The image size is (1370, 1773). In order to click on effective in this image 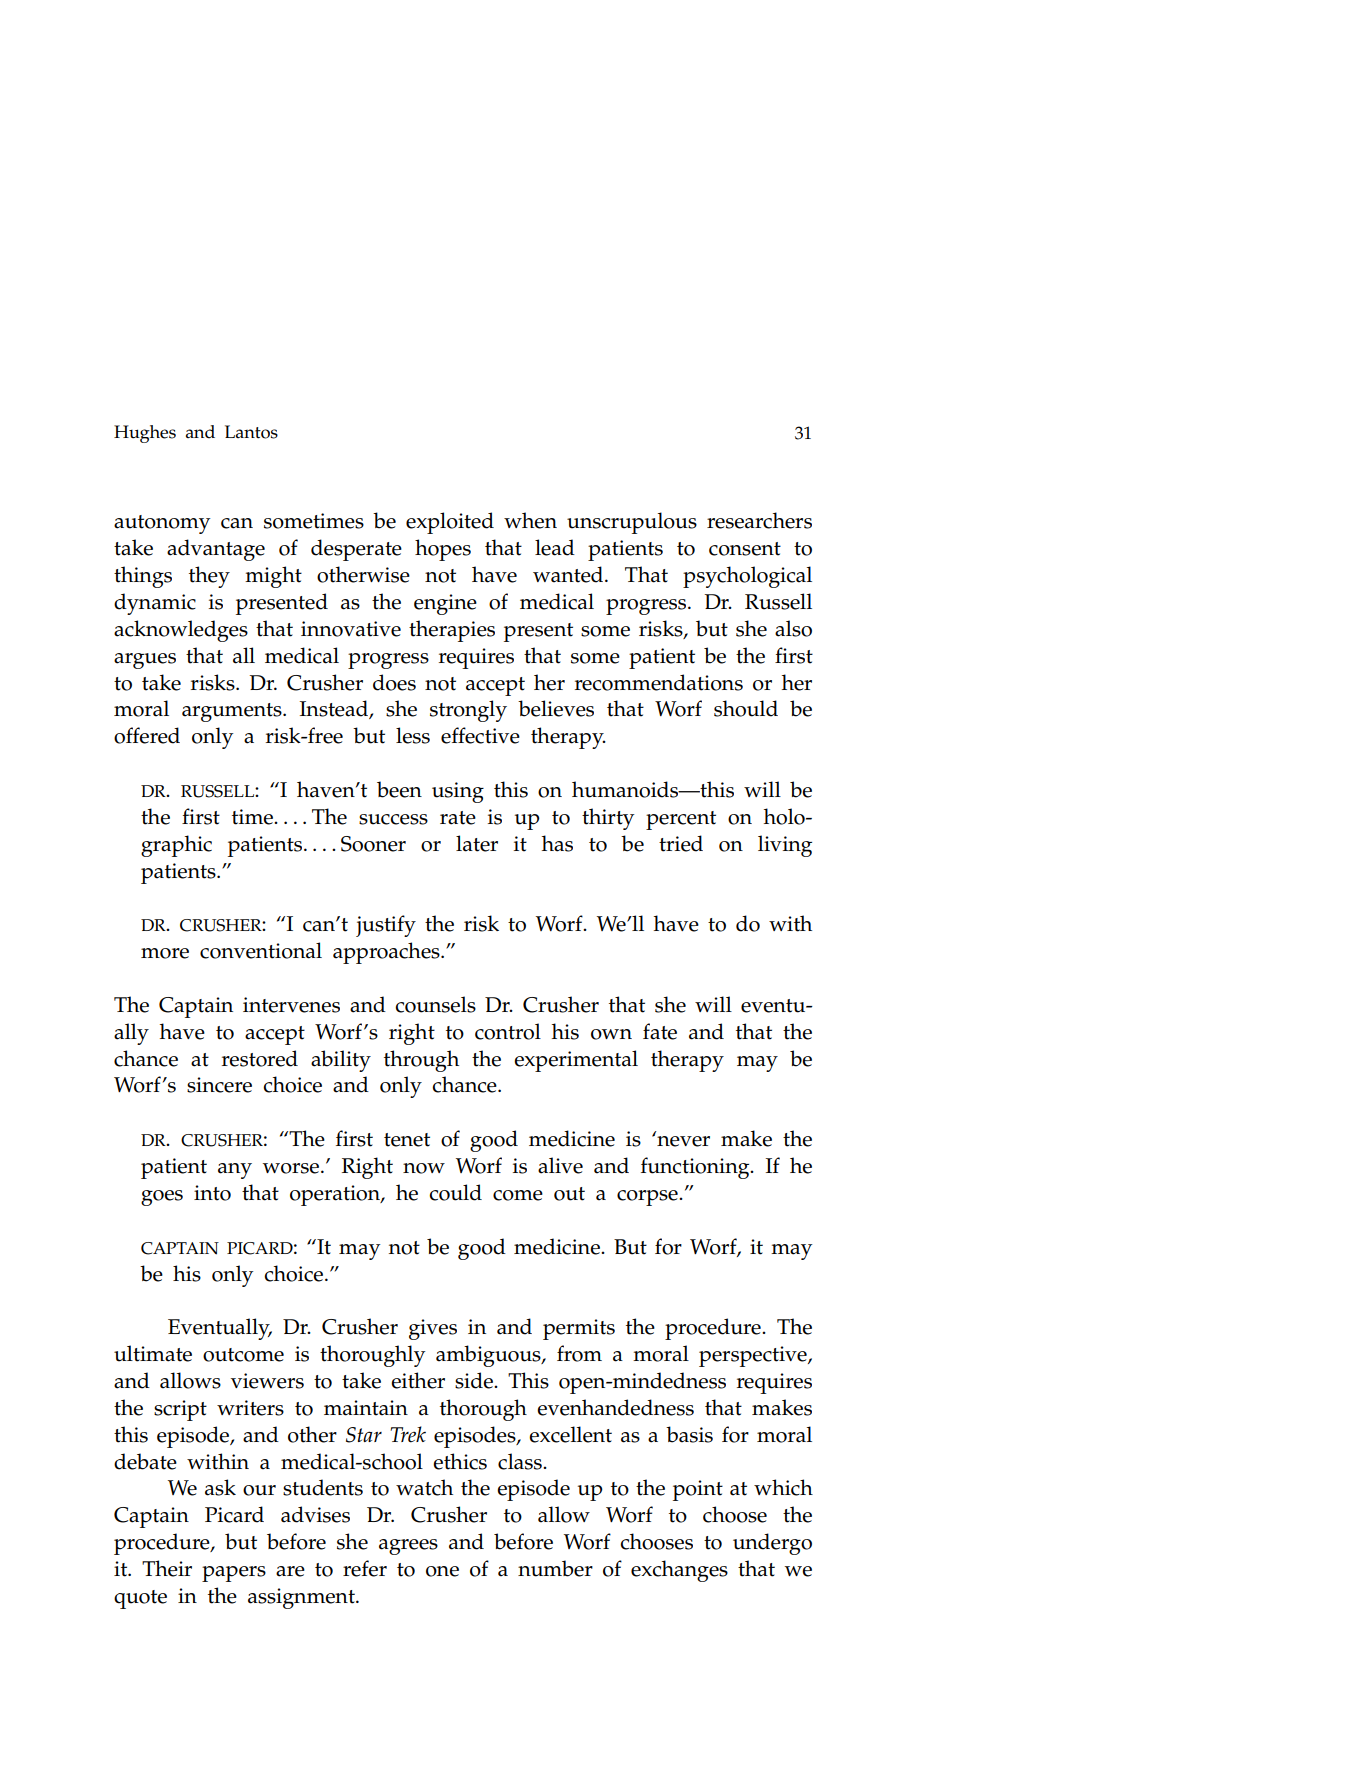, I will do `click(480, 735)`.
